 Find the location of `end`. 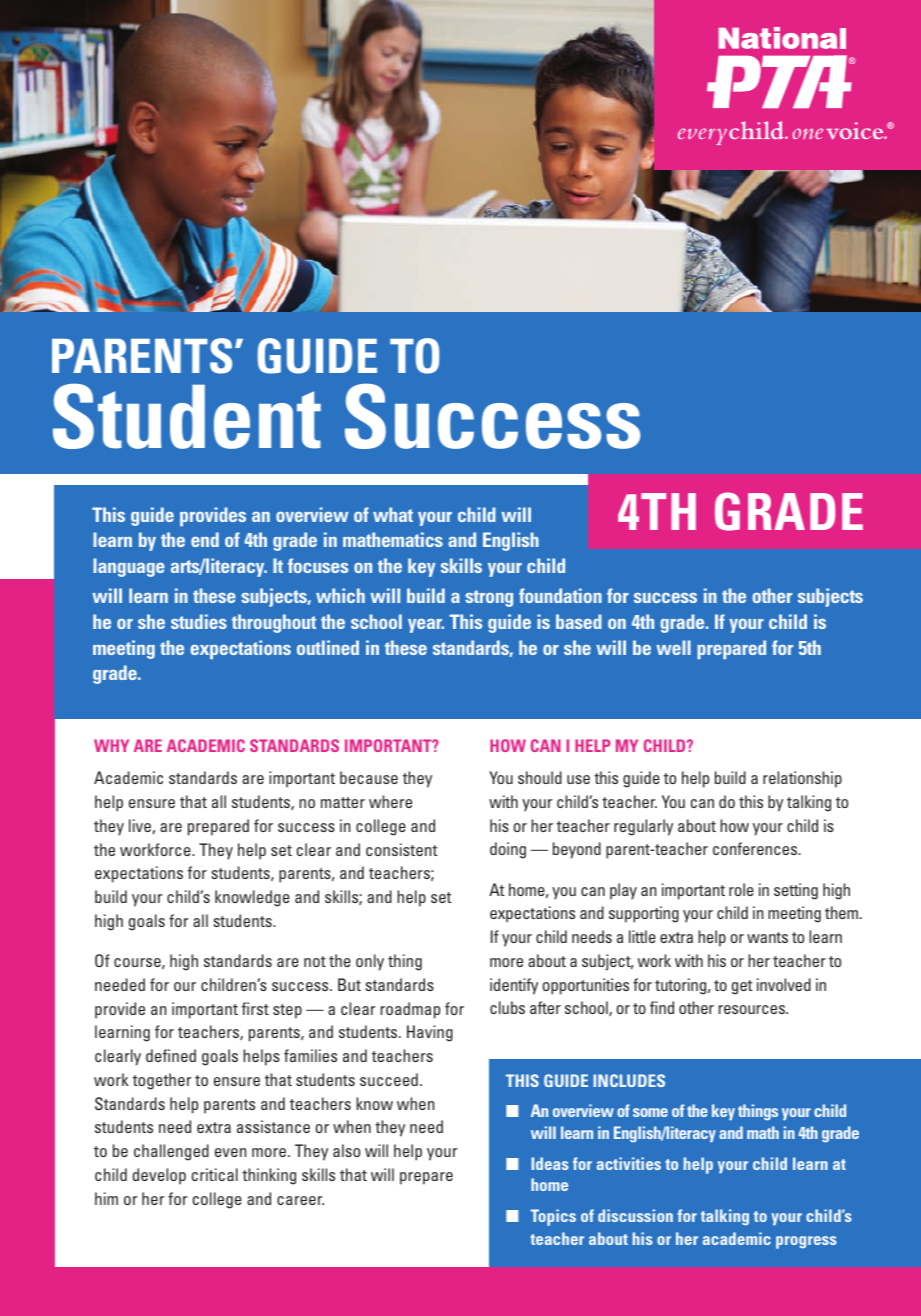

end is located at coordinates (205, 539).
